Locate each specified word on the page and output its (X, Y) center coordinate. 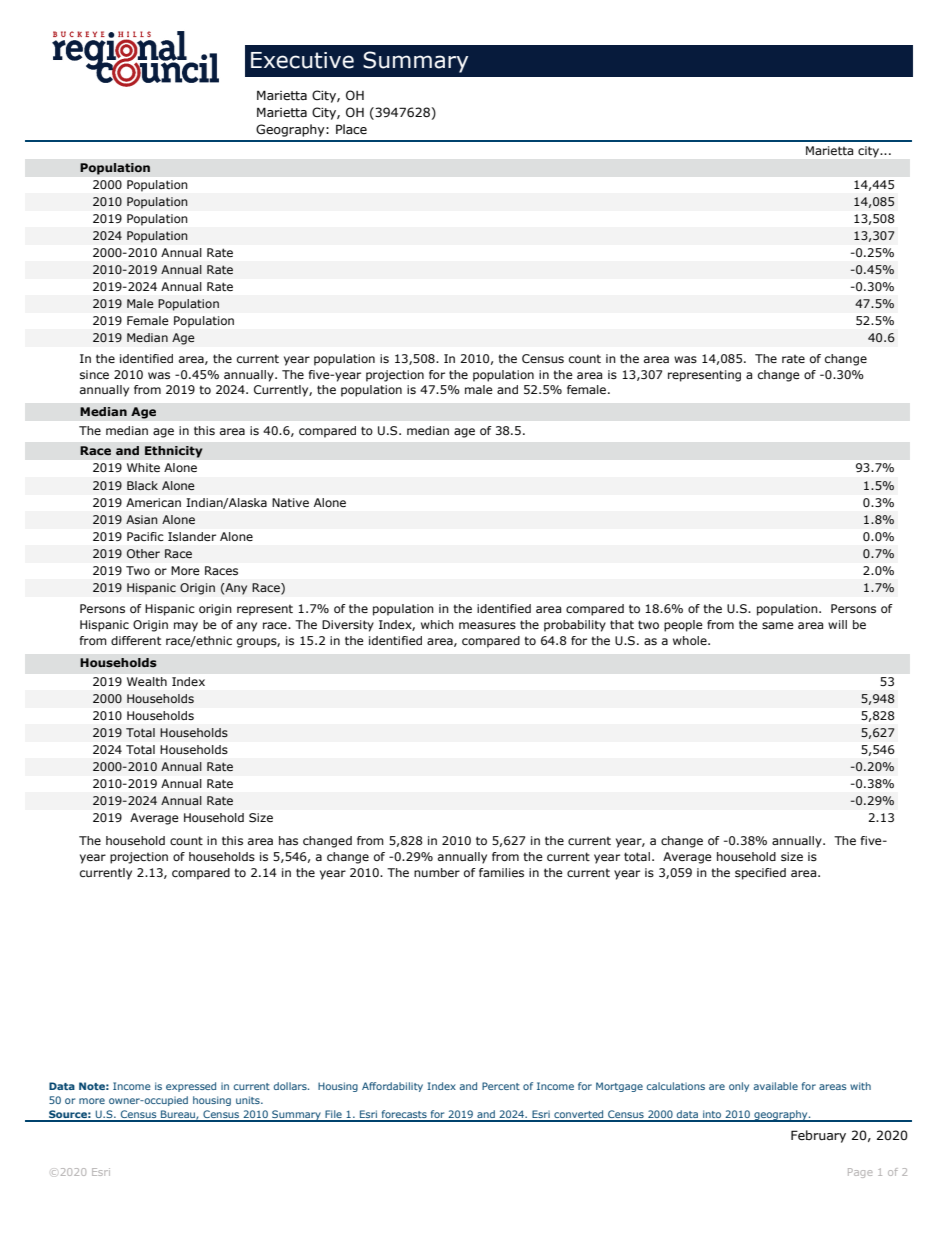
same (778, 625)
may (186, 627)
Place (351, 129)
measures (487, 625)
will (837, 624)
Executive (302, 60)
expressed (191, 1087)
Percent (501, 1086)
